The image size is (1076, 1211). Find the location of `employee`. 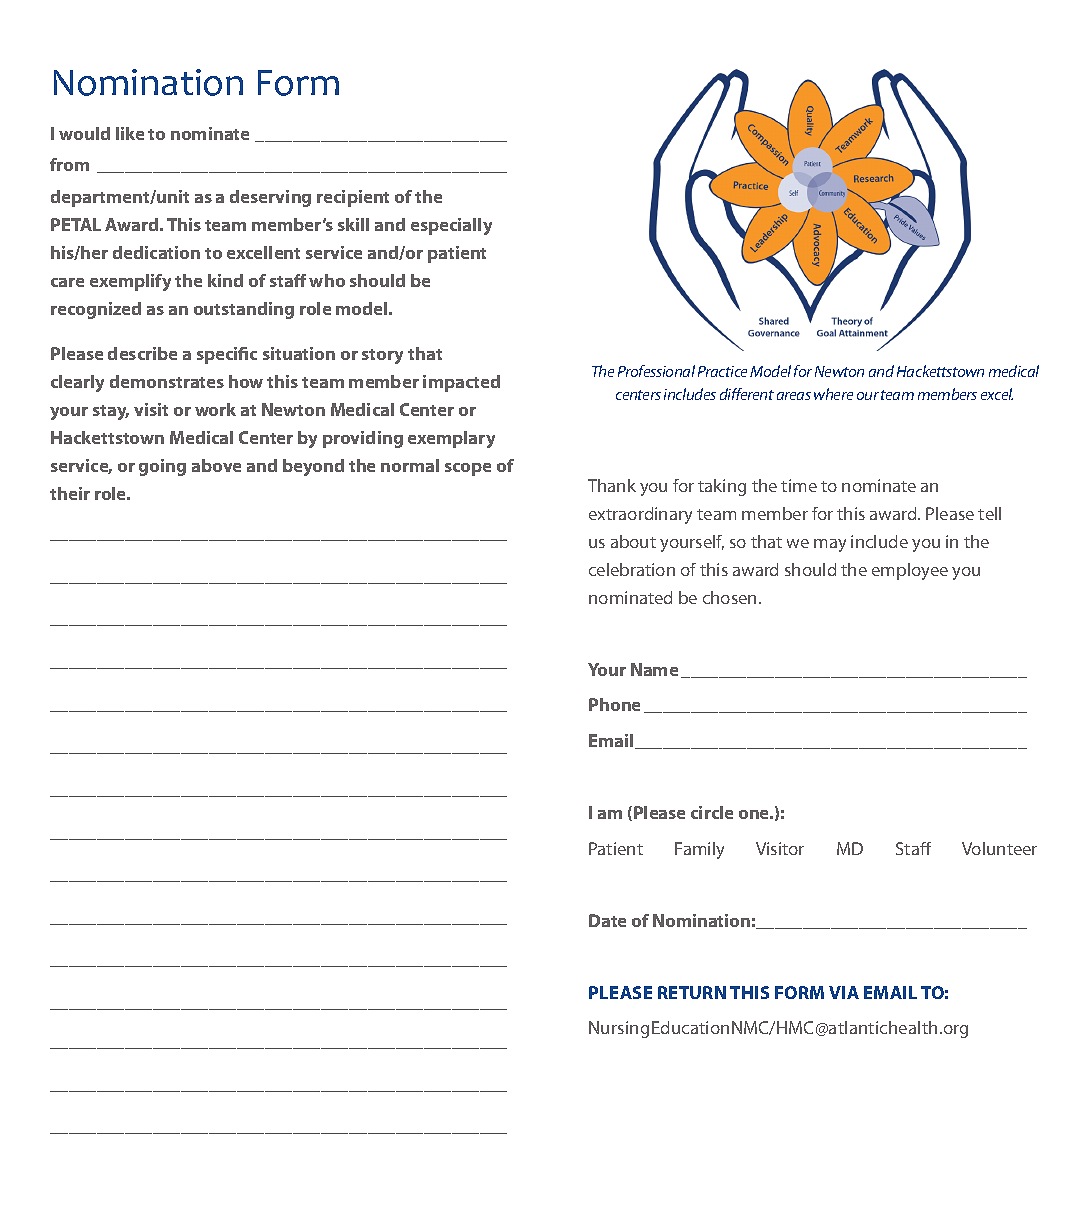

employee is located at coordinates (910, 571).
